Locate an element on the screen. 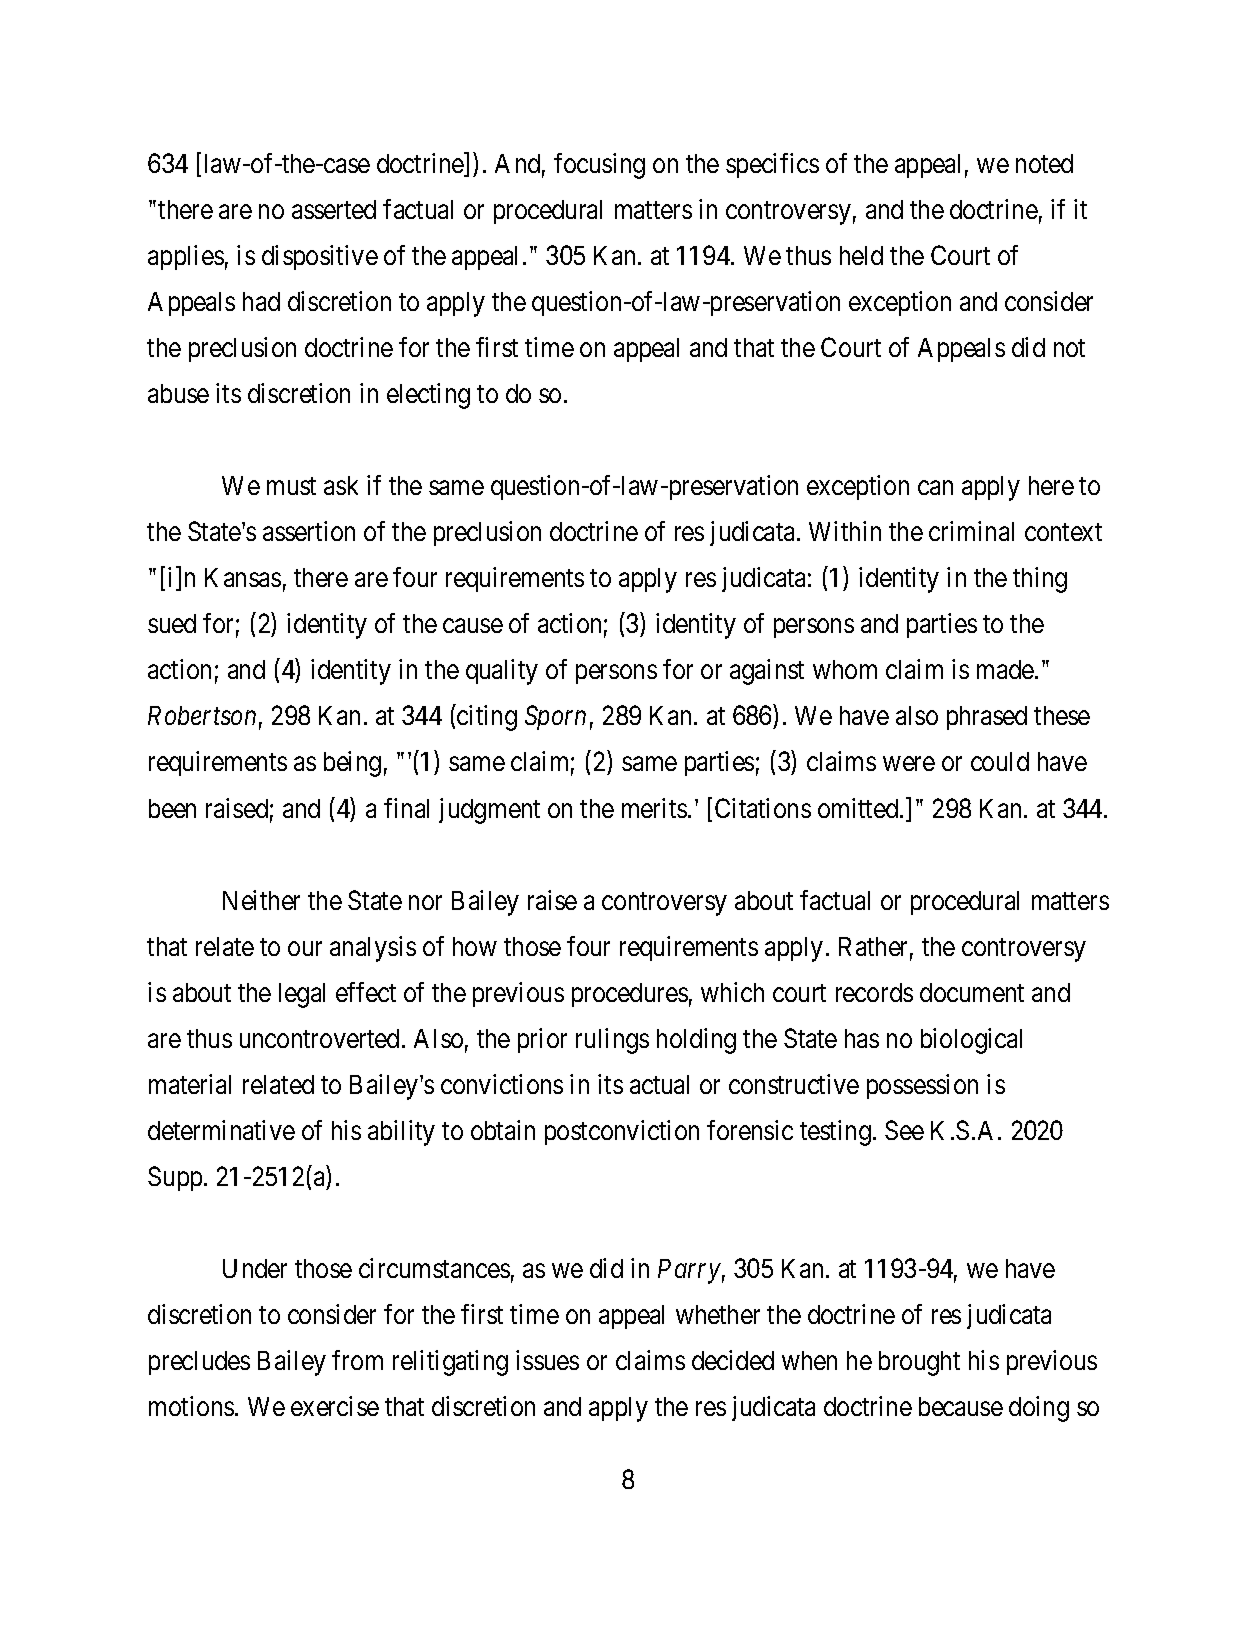 This screenshot has height=1627, width=1257. exercise is located at coordinates (335, 1406).
